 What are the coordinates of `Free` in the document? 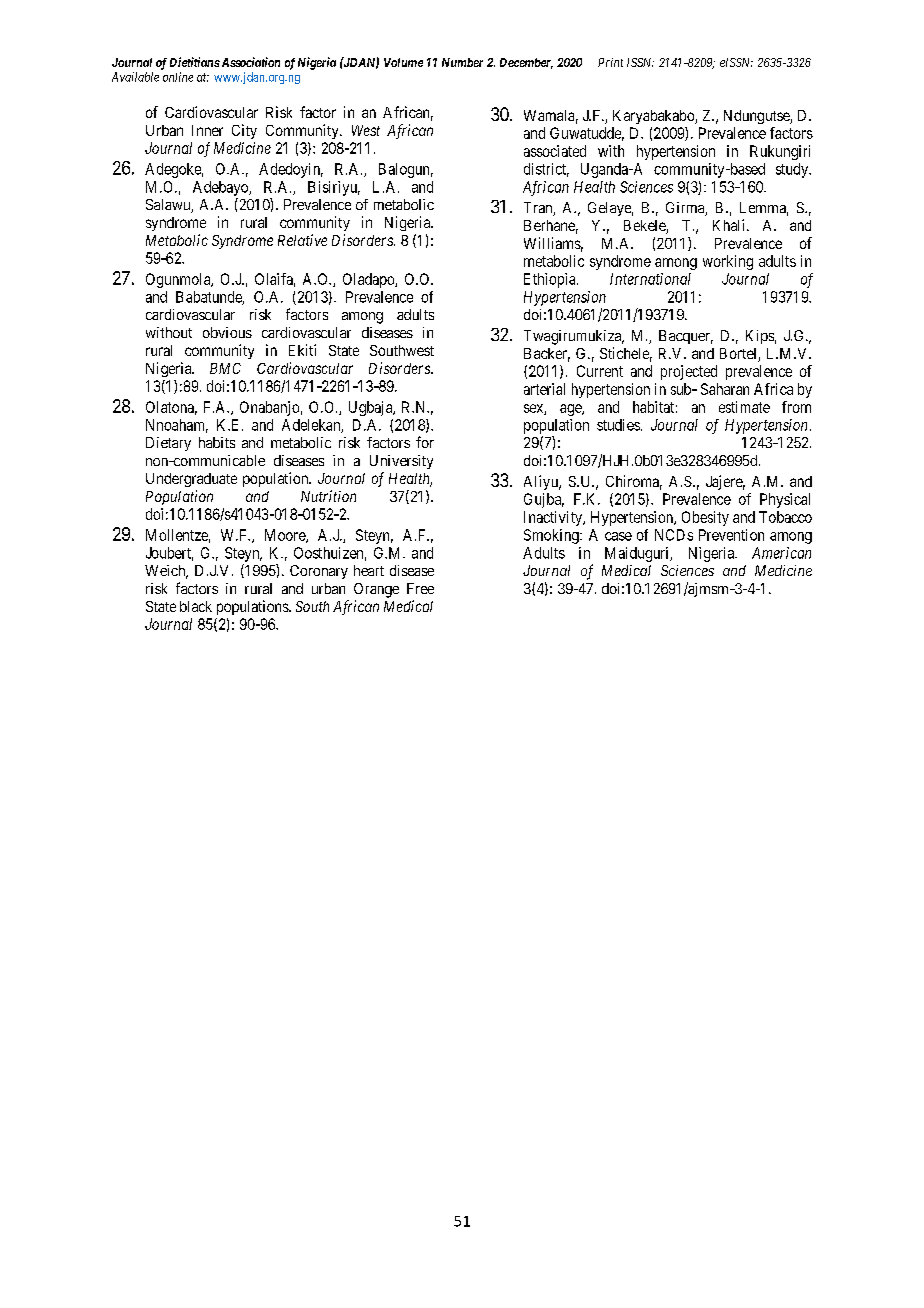 It's located at (420, 588).
